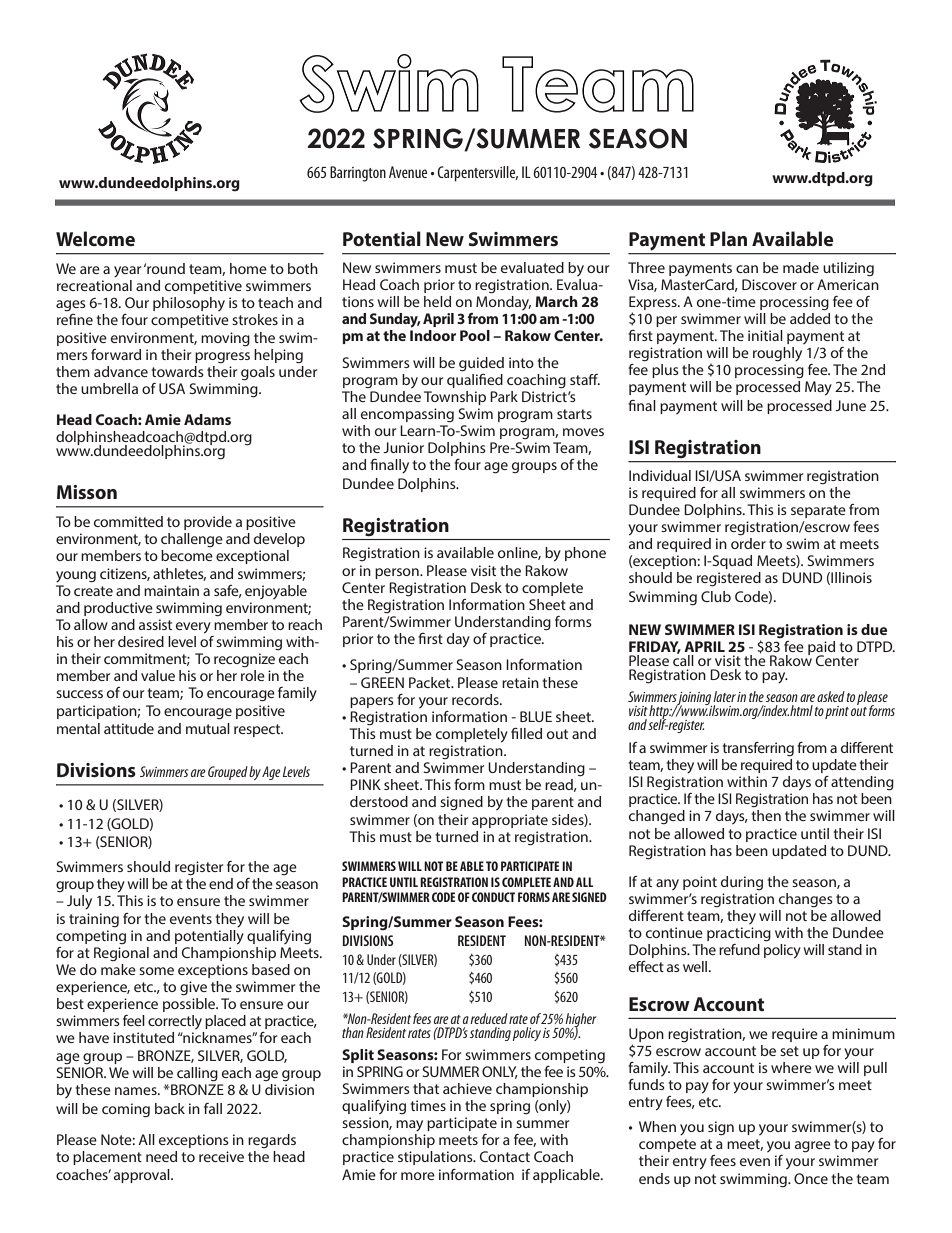 This document has width=952, height=1233. Describe the element at coordinates (408, 172) in the document. I see `Avenue` at that location.
